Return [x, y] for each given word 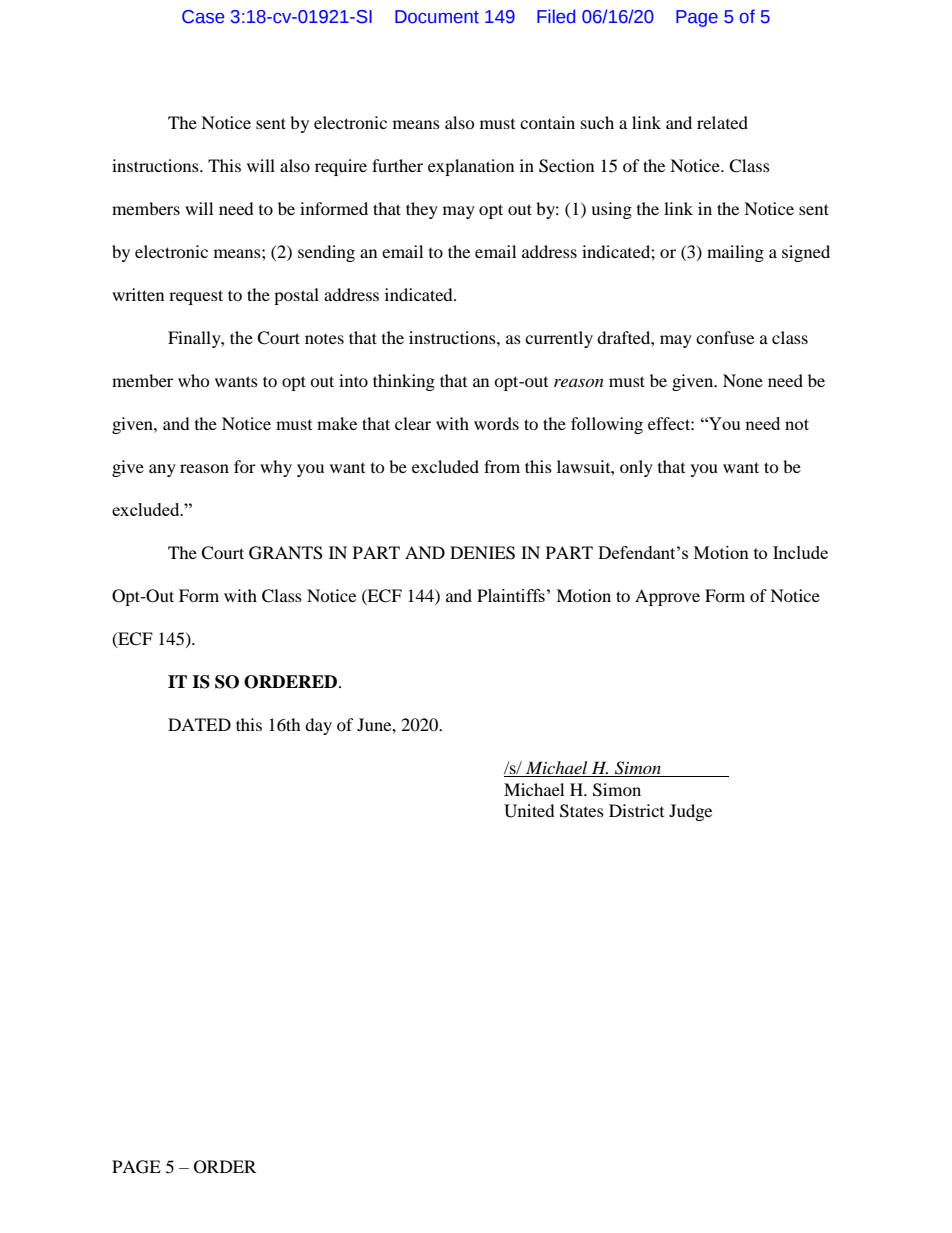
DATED [199, 724]
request [196, 297]
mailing [735, 253]
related [722, 122]
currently [559, 339]
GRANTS [286, 553]
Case [203, 17]
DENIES [482, 553]
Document [437, 17]
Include [800, 552]
